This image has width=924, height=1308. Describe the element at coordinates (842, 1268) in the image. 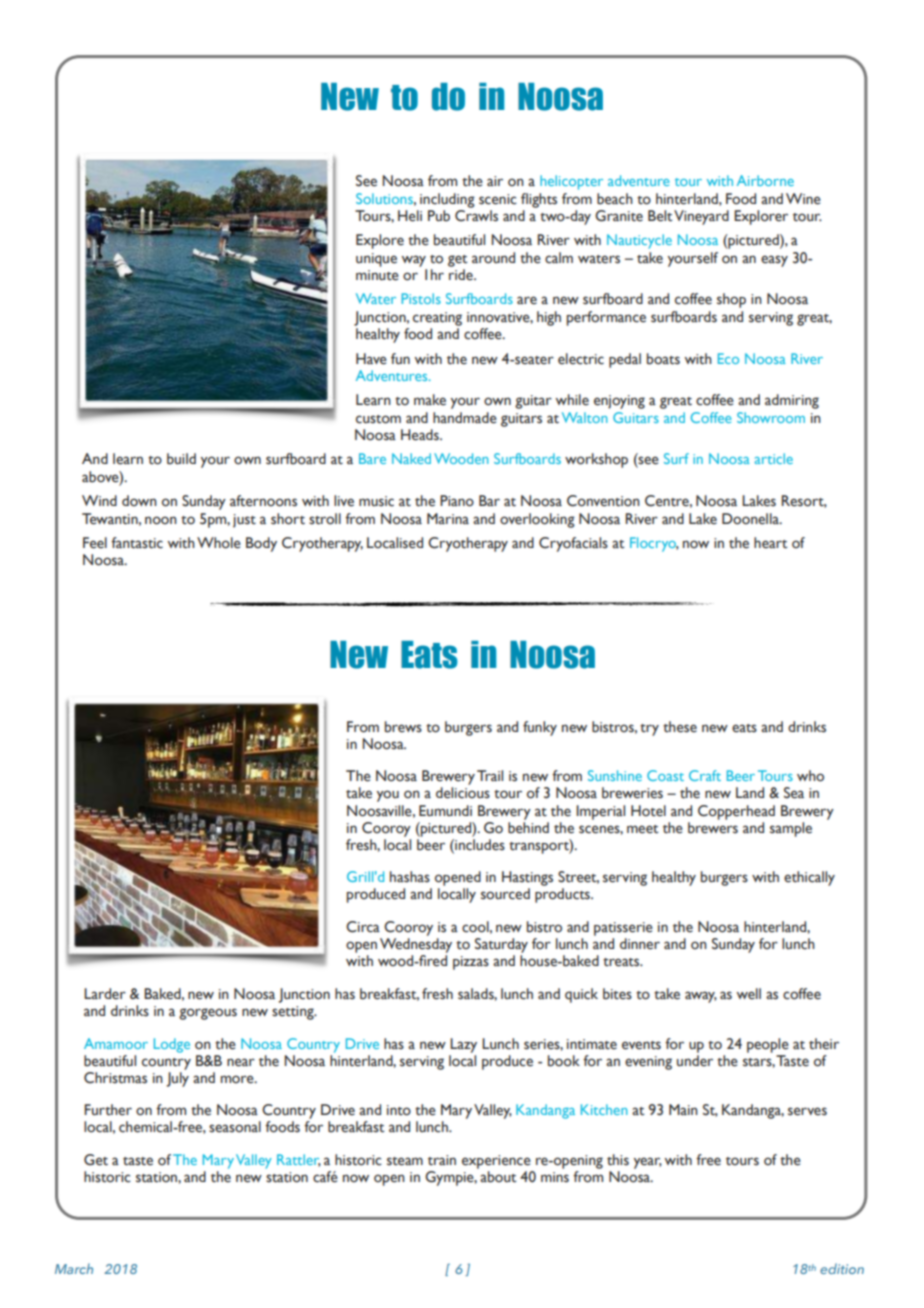

I see `edition` at that location.
